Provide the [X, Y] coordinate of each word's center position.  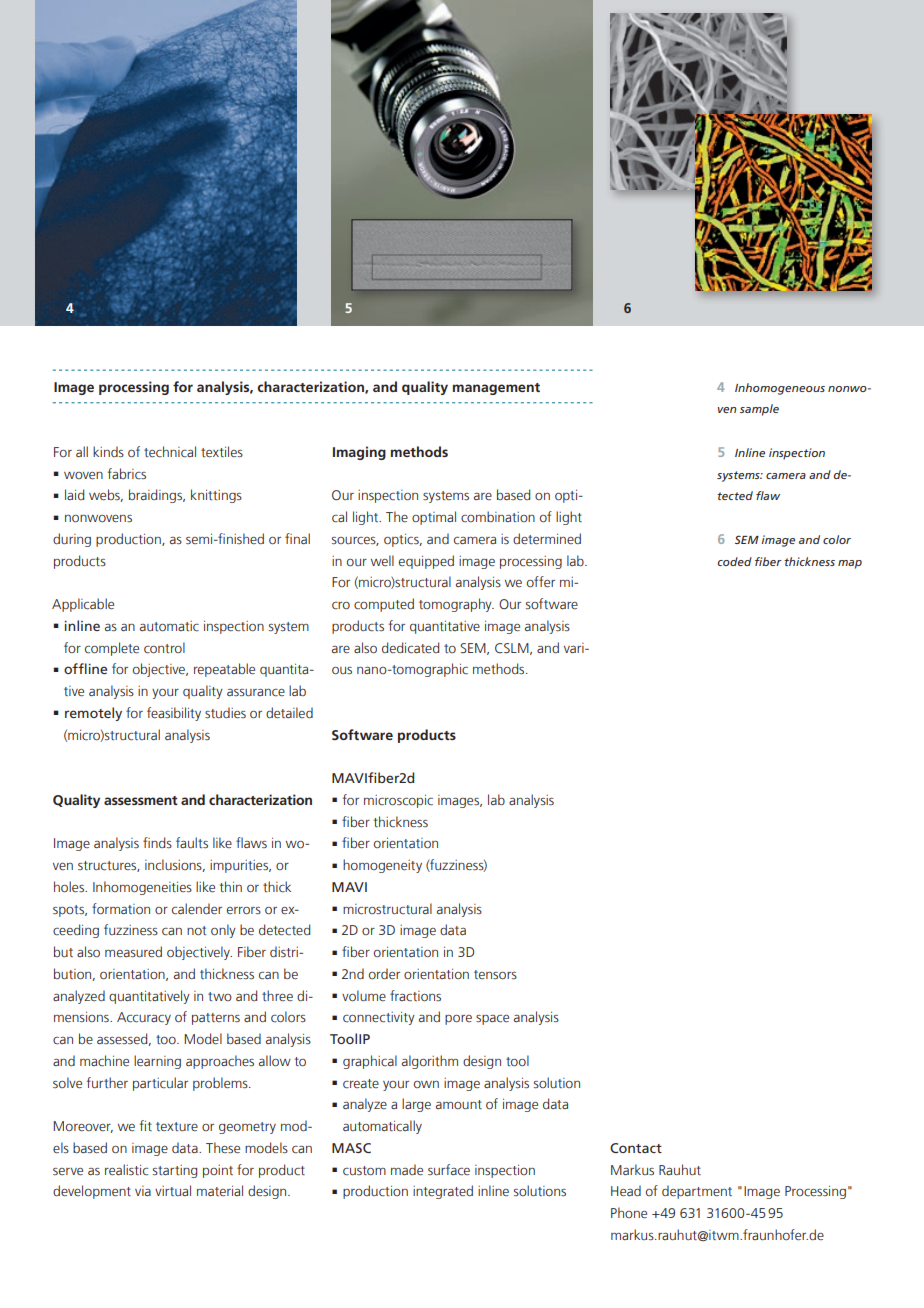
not [196, 930]
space [492, 1020]
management [496, 389]
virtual [173, 1190]
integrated [443, 1192]
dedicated [410, 648]
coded [735, 561]
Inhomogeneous [780, 389]
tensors [495, 974]
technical [170, 452]
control [164, 648]
